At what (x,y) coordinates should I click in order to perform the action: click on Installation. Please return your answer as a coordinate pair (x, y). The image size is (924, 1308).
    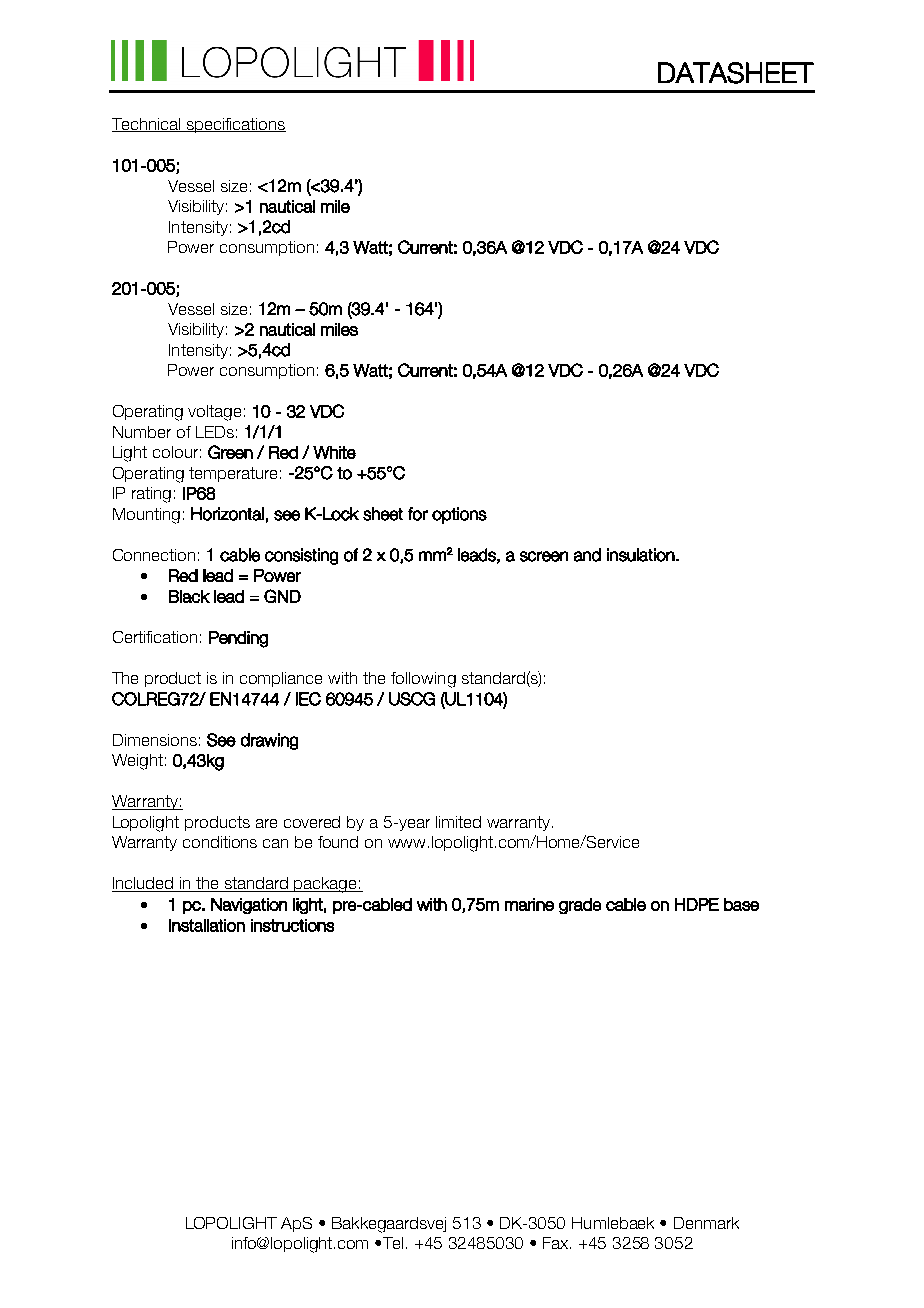
    Looking at the image, I should click on (207, 925).
